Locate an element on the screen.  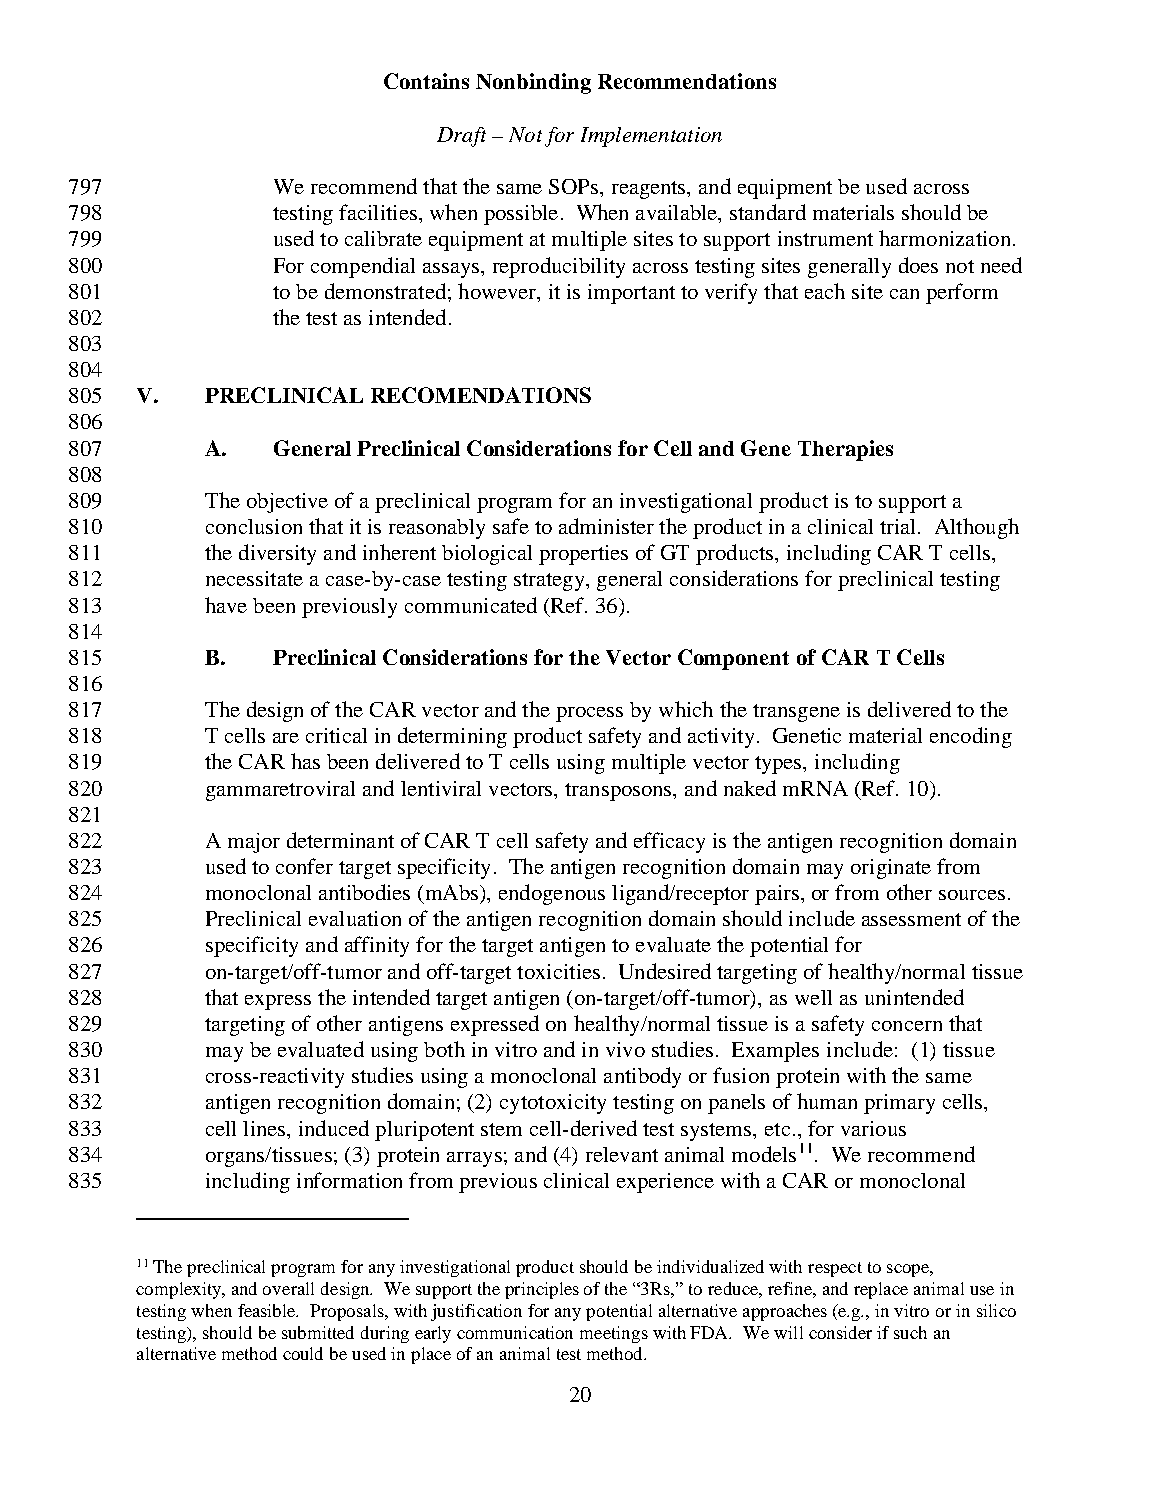
endogenous is located at coordinates (552, 894).
